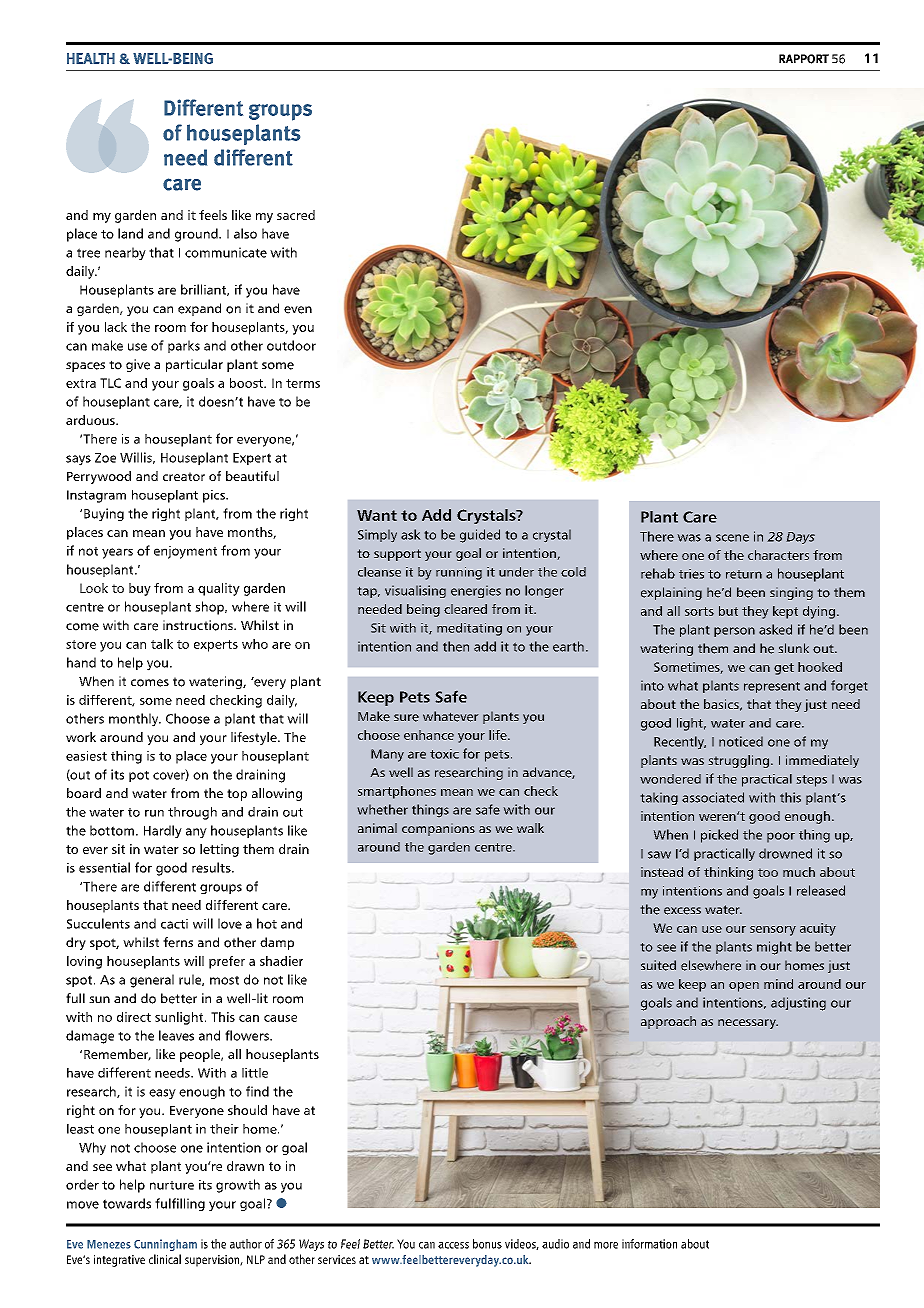  What do you see at coordinates (291, 345) in the image?
I see `outdoor` at bounding box center [291, 345].
